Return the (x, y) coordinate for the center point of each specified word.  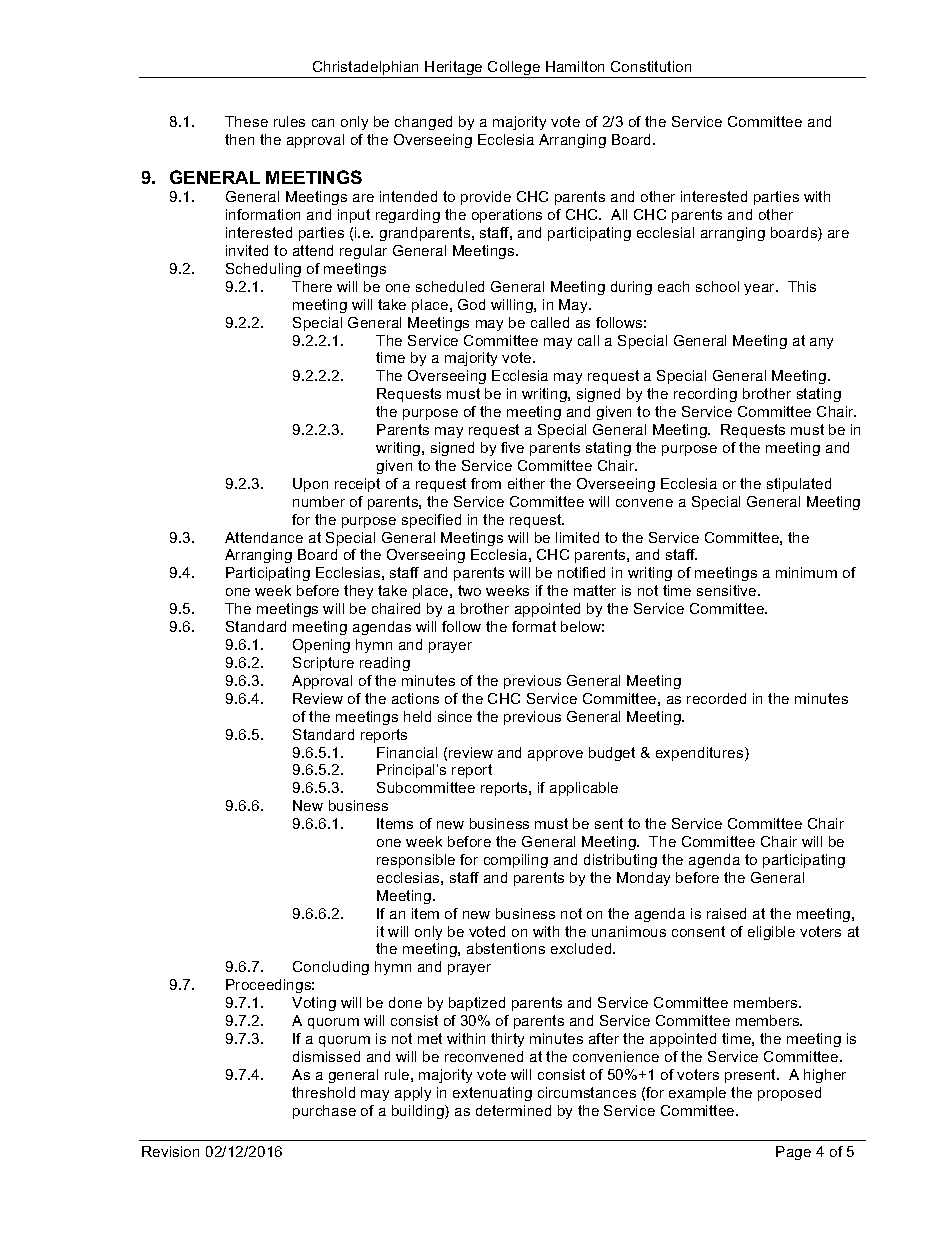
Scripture (323, 664)
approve (555, 755)
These (246, 121)
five (512, 447)
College (514, 69)
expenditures (701, 754)
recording (705, 395)
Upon (310, 485)
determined (513, 1110)
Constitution (651, 66)
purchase (324, 1112)
